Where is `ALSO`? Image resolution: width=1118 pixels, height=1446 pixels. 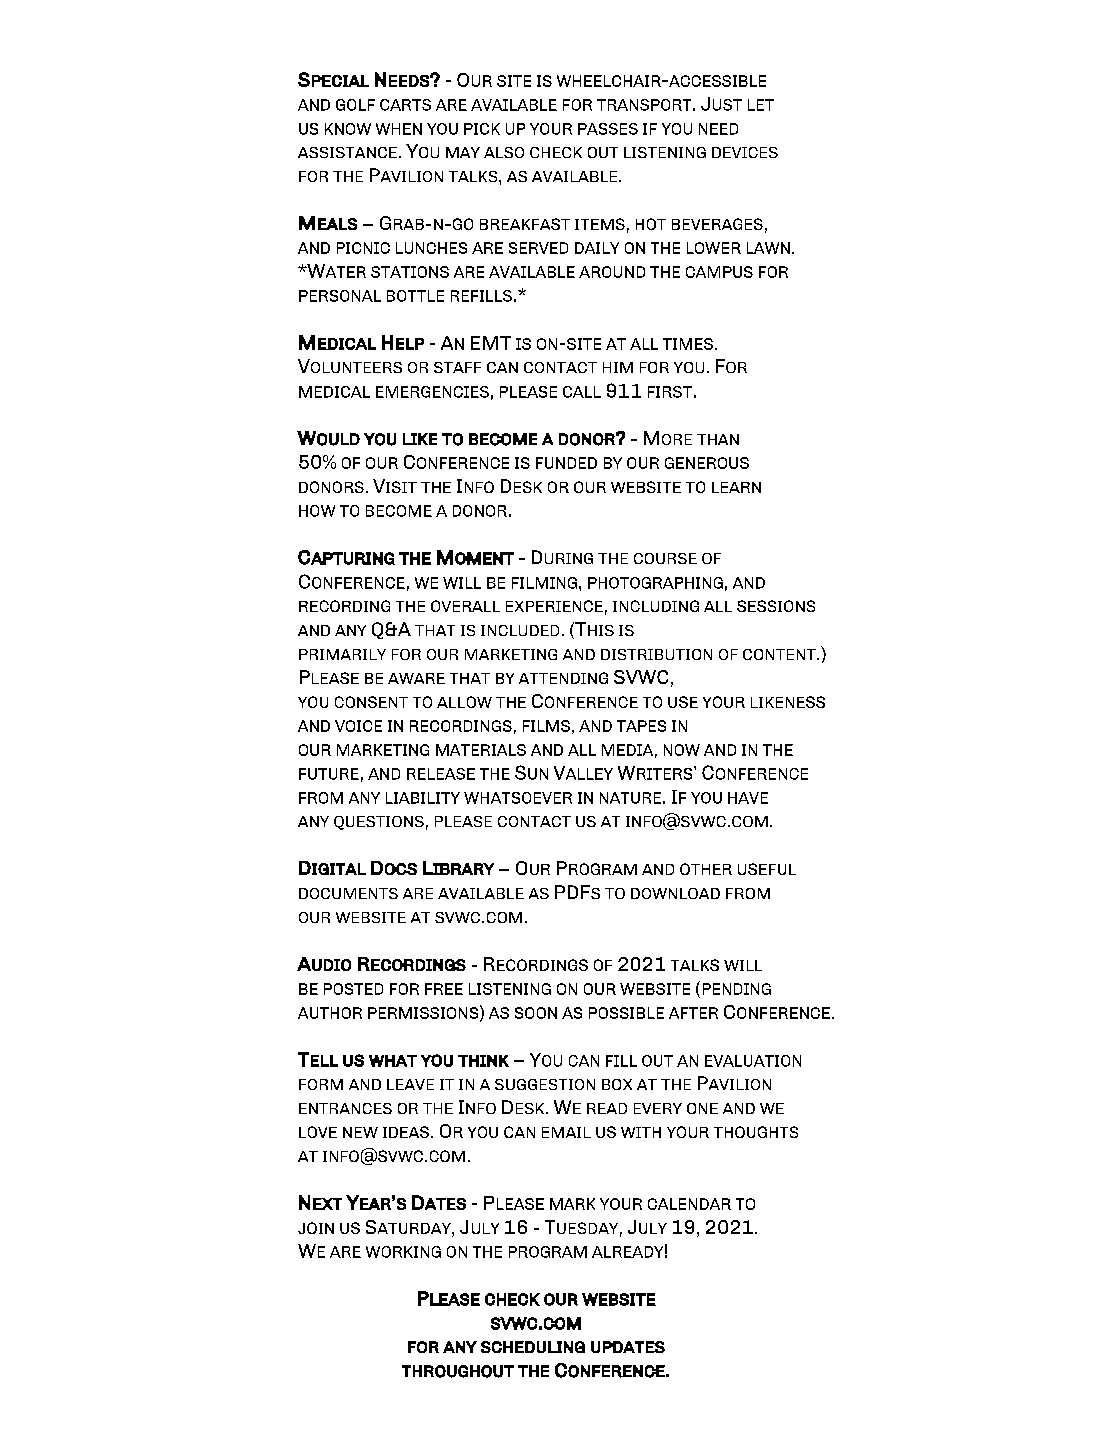
ALSO is located at coordinates (504, 152).
